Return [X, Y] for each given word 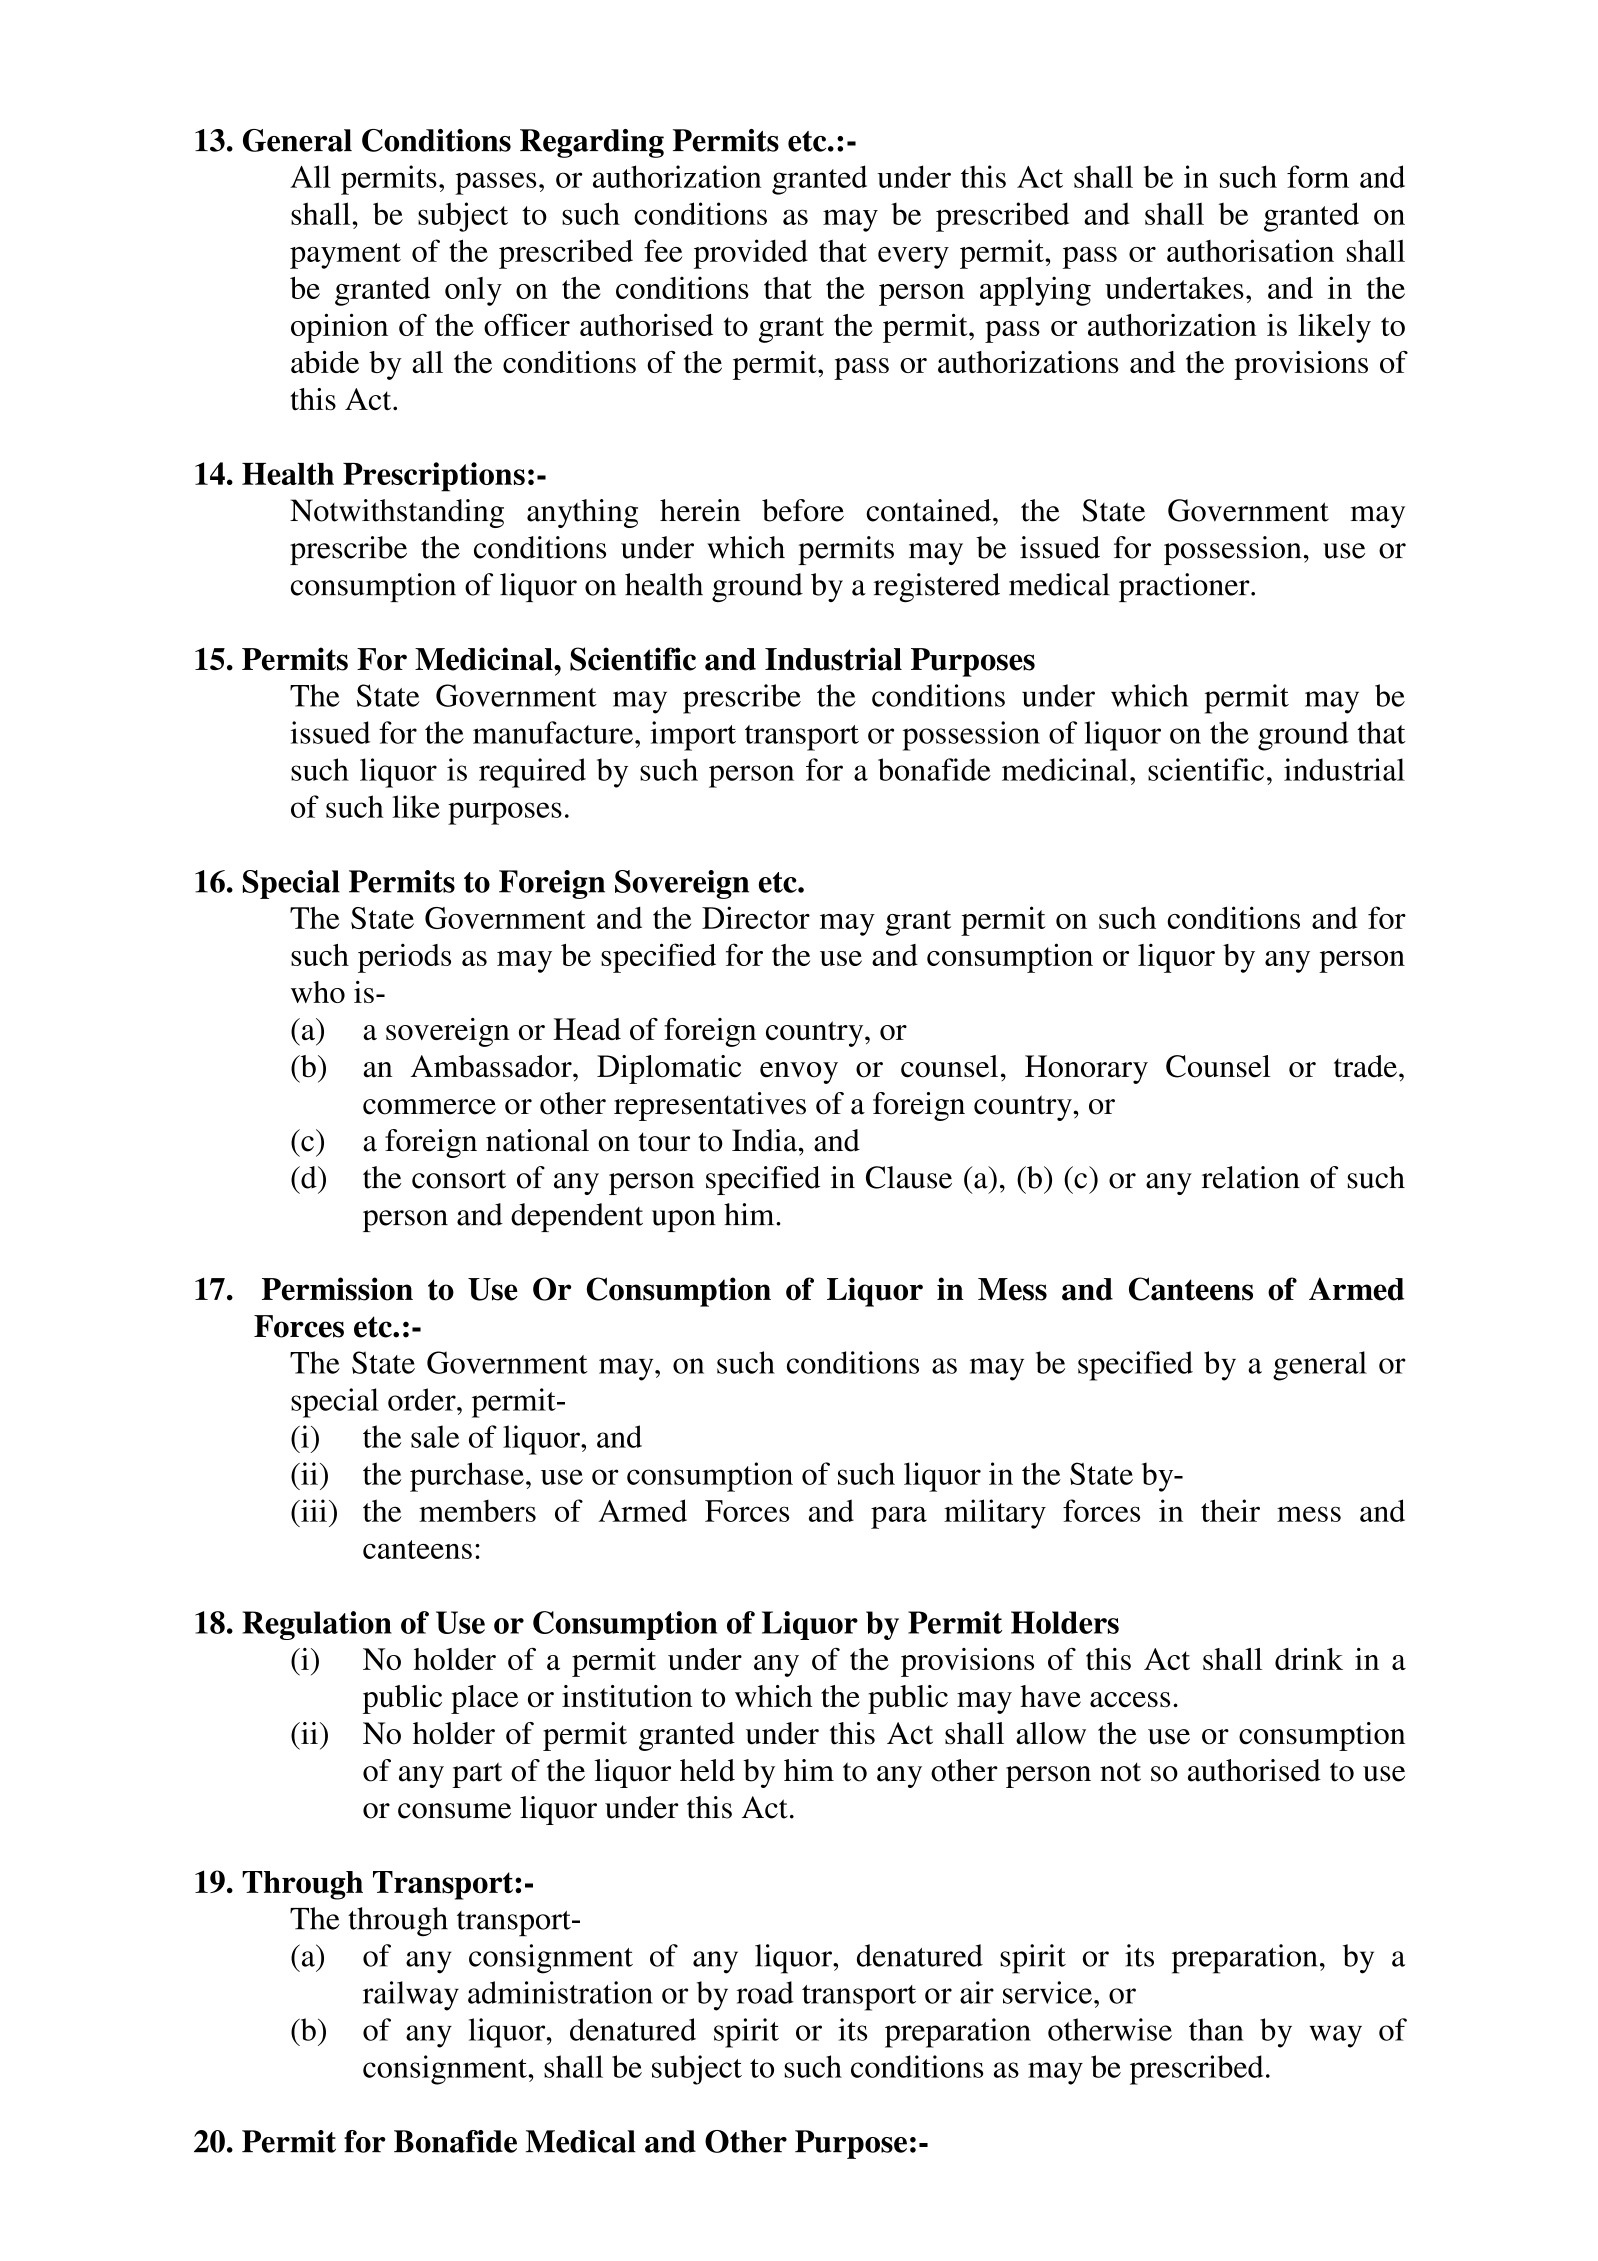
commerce [429, 1107]
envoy [799, 1073]
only [473, 291]
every [913, 258]
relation [1251, 1177]
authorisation [1250, 250]
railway [411, 1996]
